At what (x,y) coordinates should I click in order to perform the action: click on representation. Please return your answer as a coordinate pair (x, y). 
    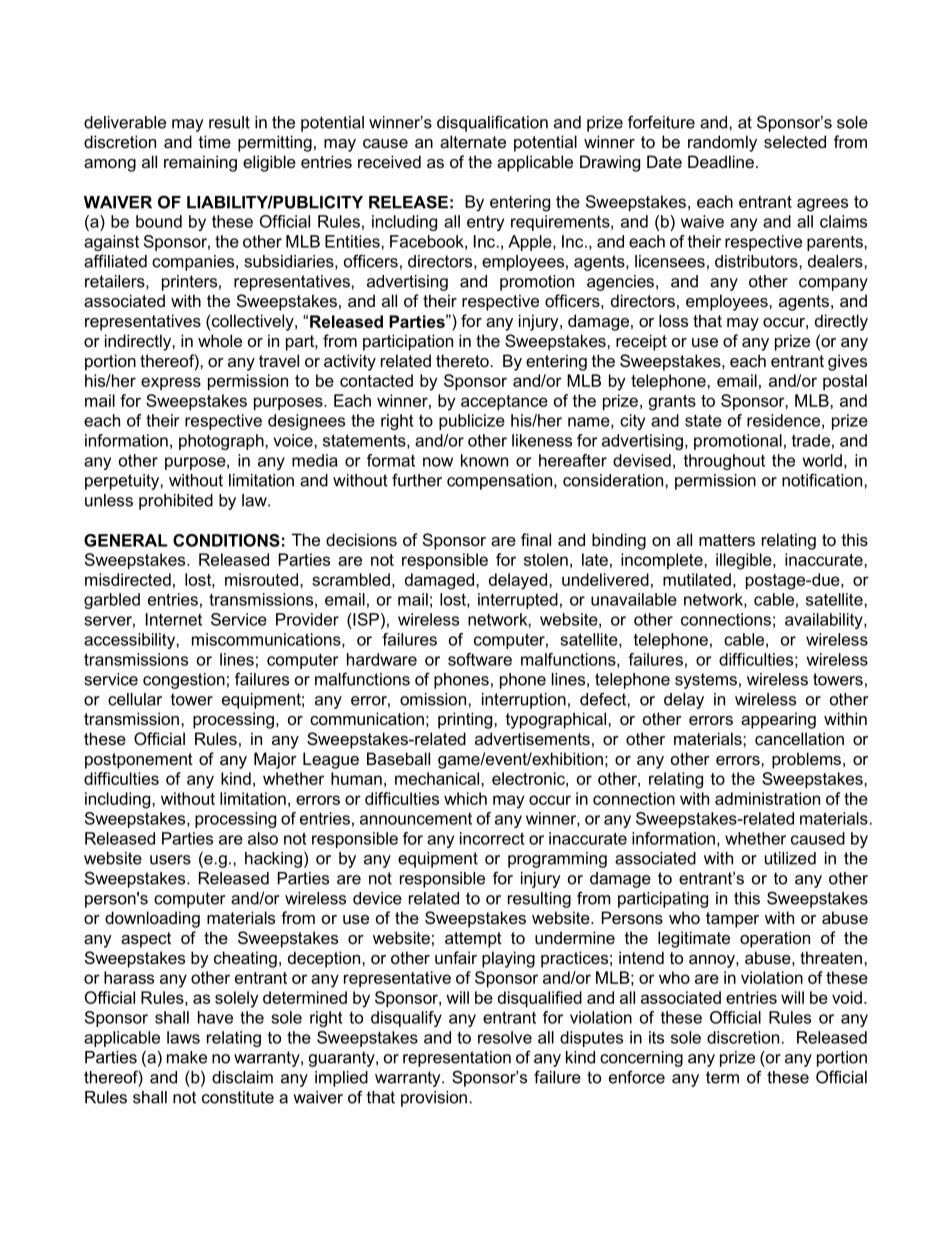
    Looking at the image, I should click on (457, 1059).
